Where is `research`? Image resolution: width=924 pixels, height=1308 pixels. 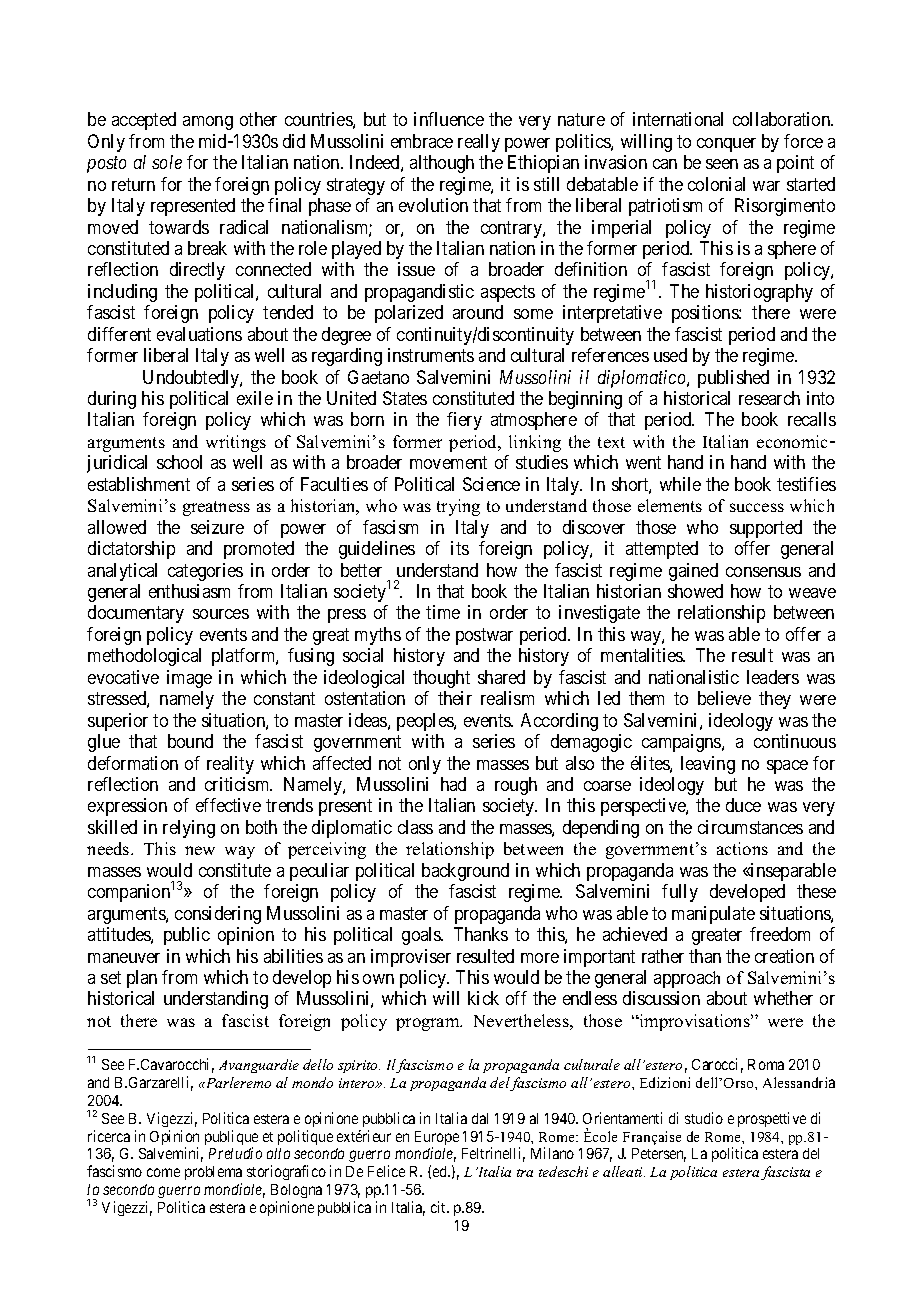
research is located at coordinates (769, 398).
